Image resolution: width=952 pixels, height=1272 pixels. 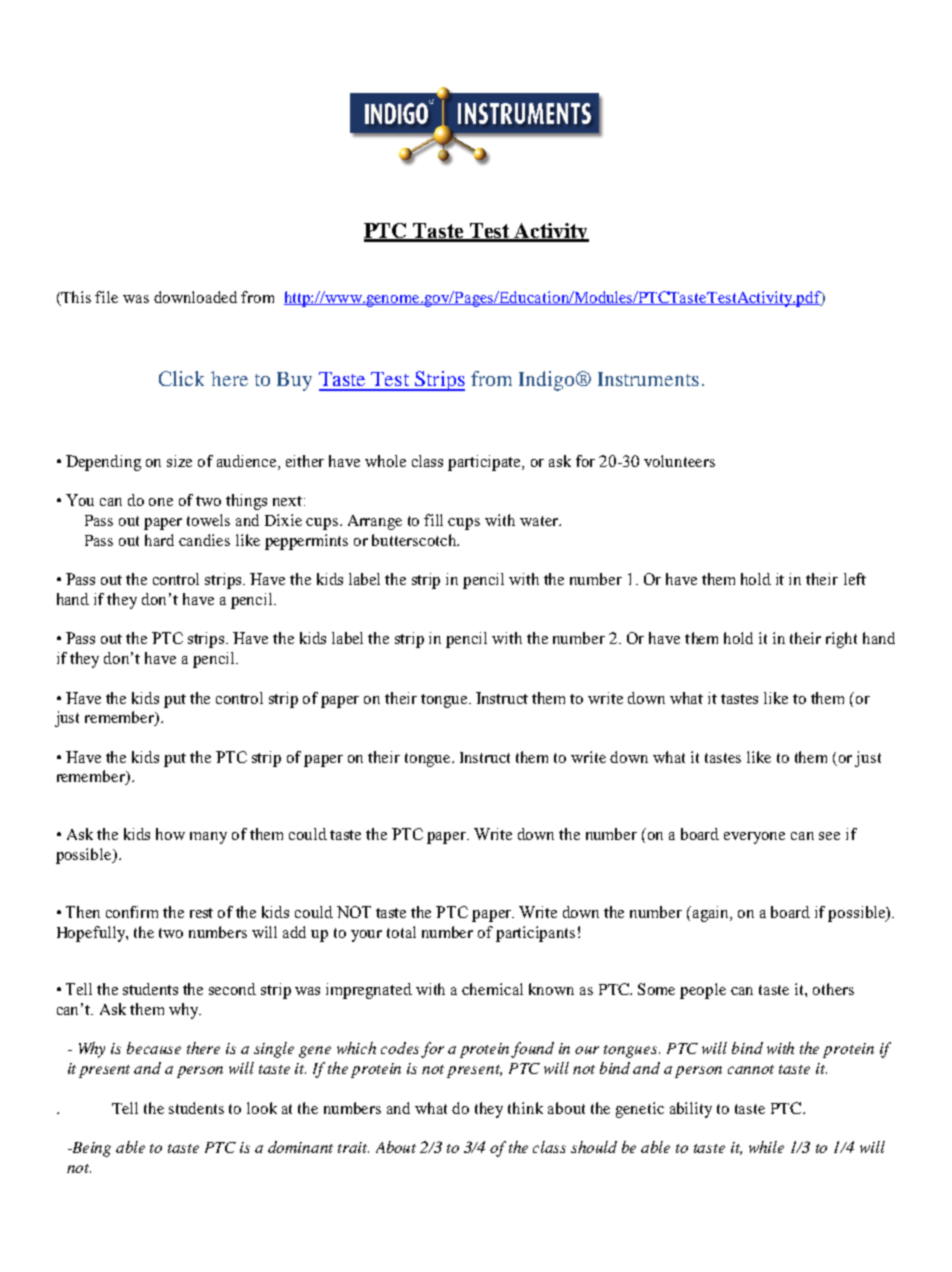 What do you see at coordinates (841, 640) in the document?
I see `right` at bounding box center [841, 640].
